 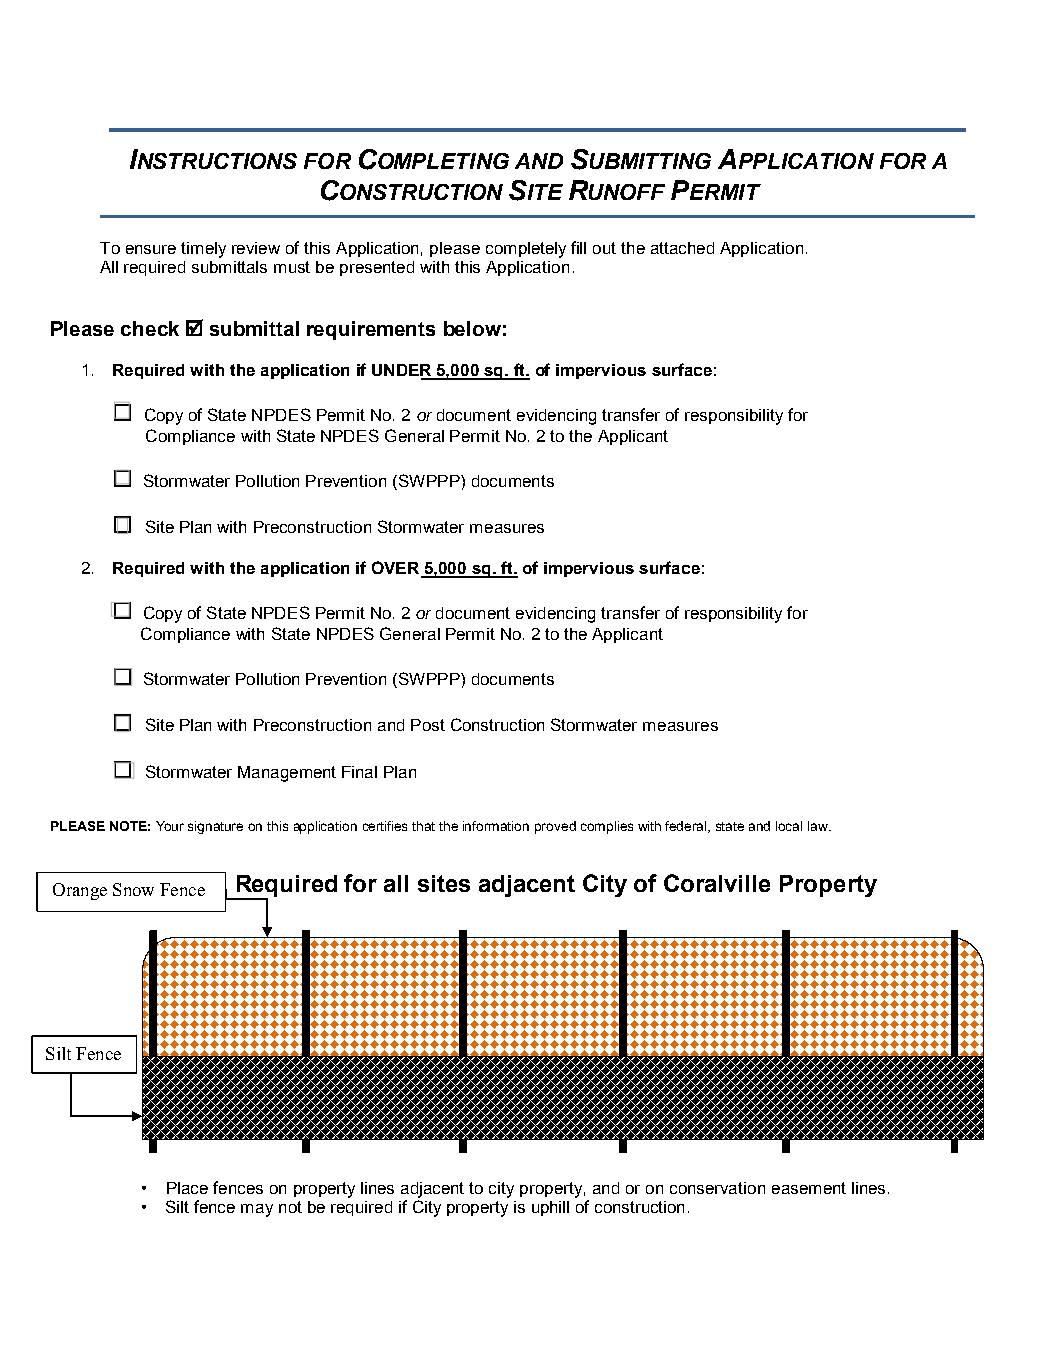 I want to click on timely, so click(x=203, y=250).
